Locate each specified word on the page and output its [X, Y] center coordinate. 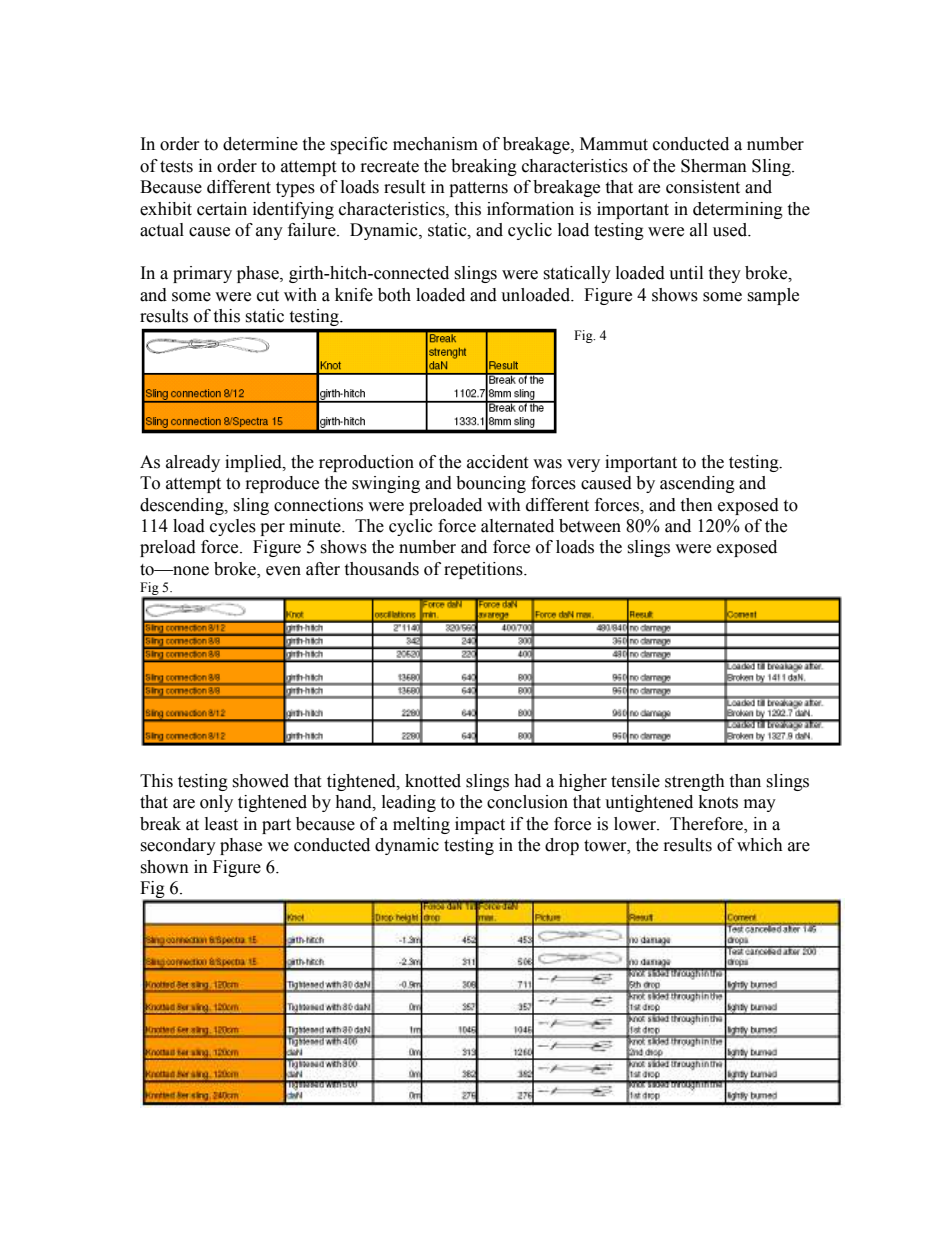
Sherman [714, 166]
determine [260, 144]
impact [480, 825]
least [221, 824]
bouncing [491, 484]
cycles [233, 527]
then [696, 505]
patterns [478, 189]
